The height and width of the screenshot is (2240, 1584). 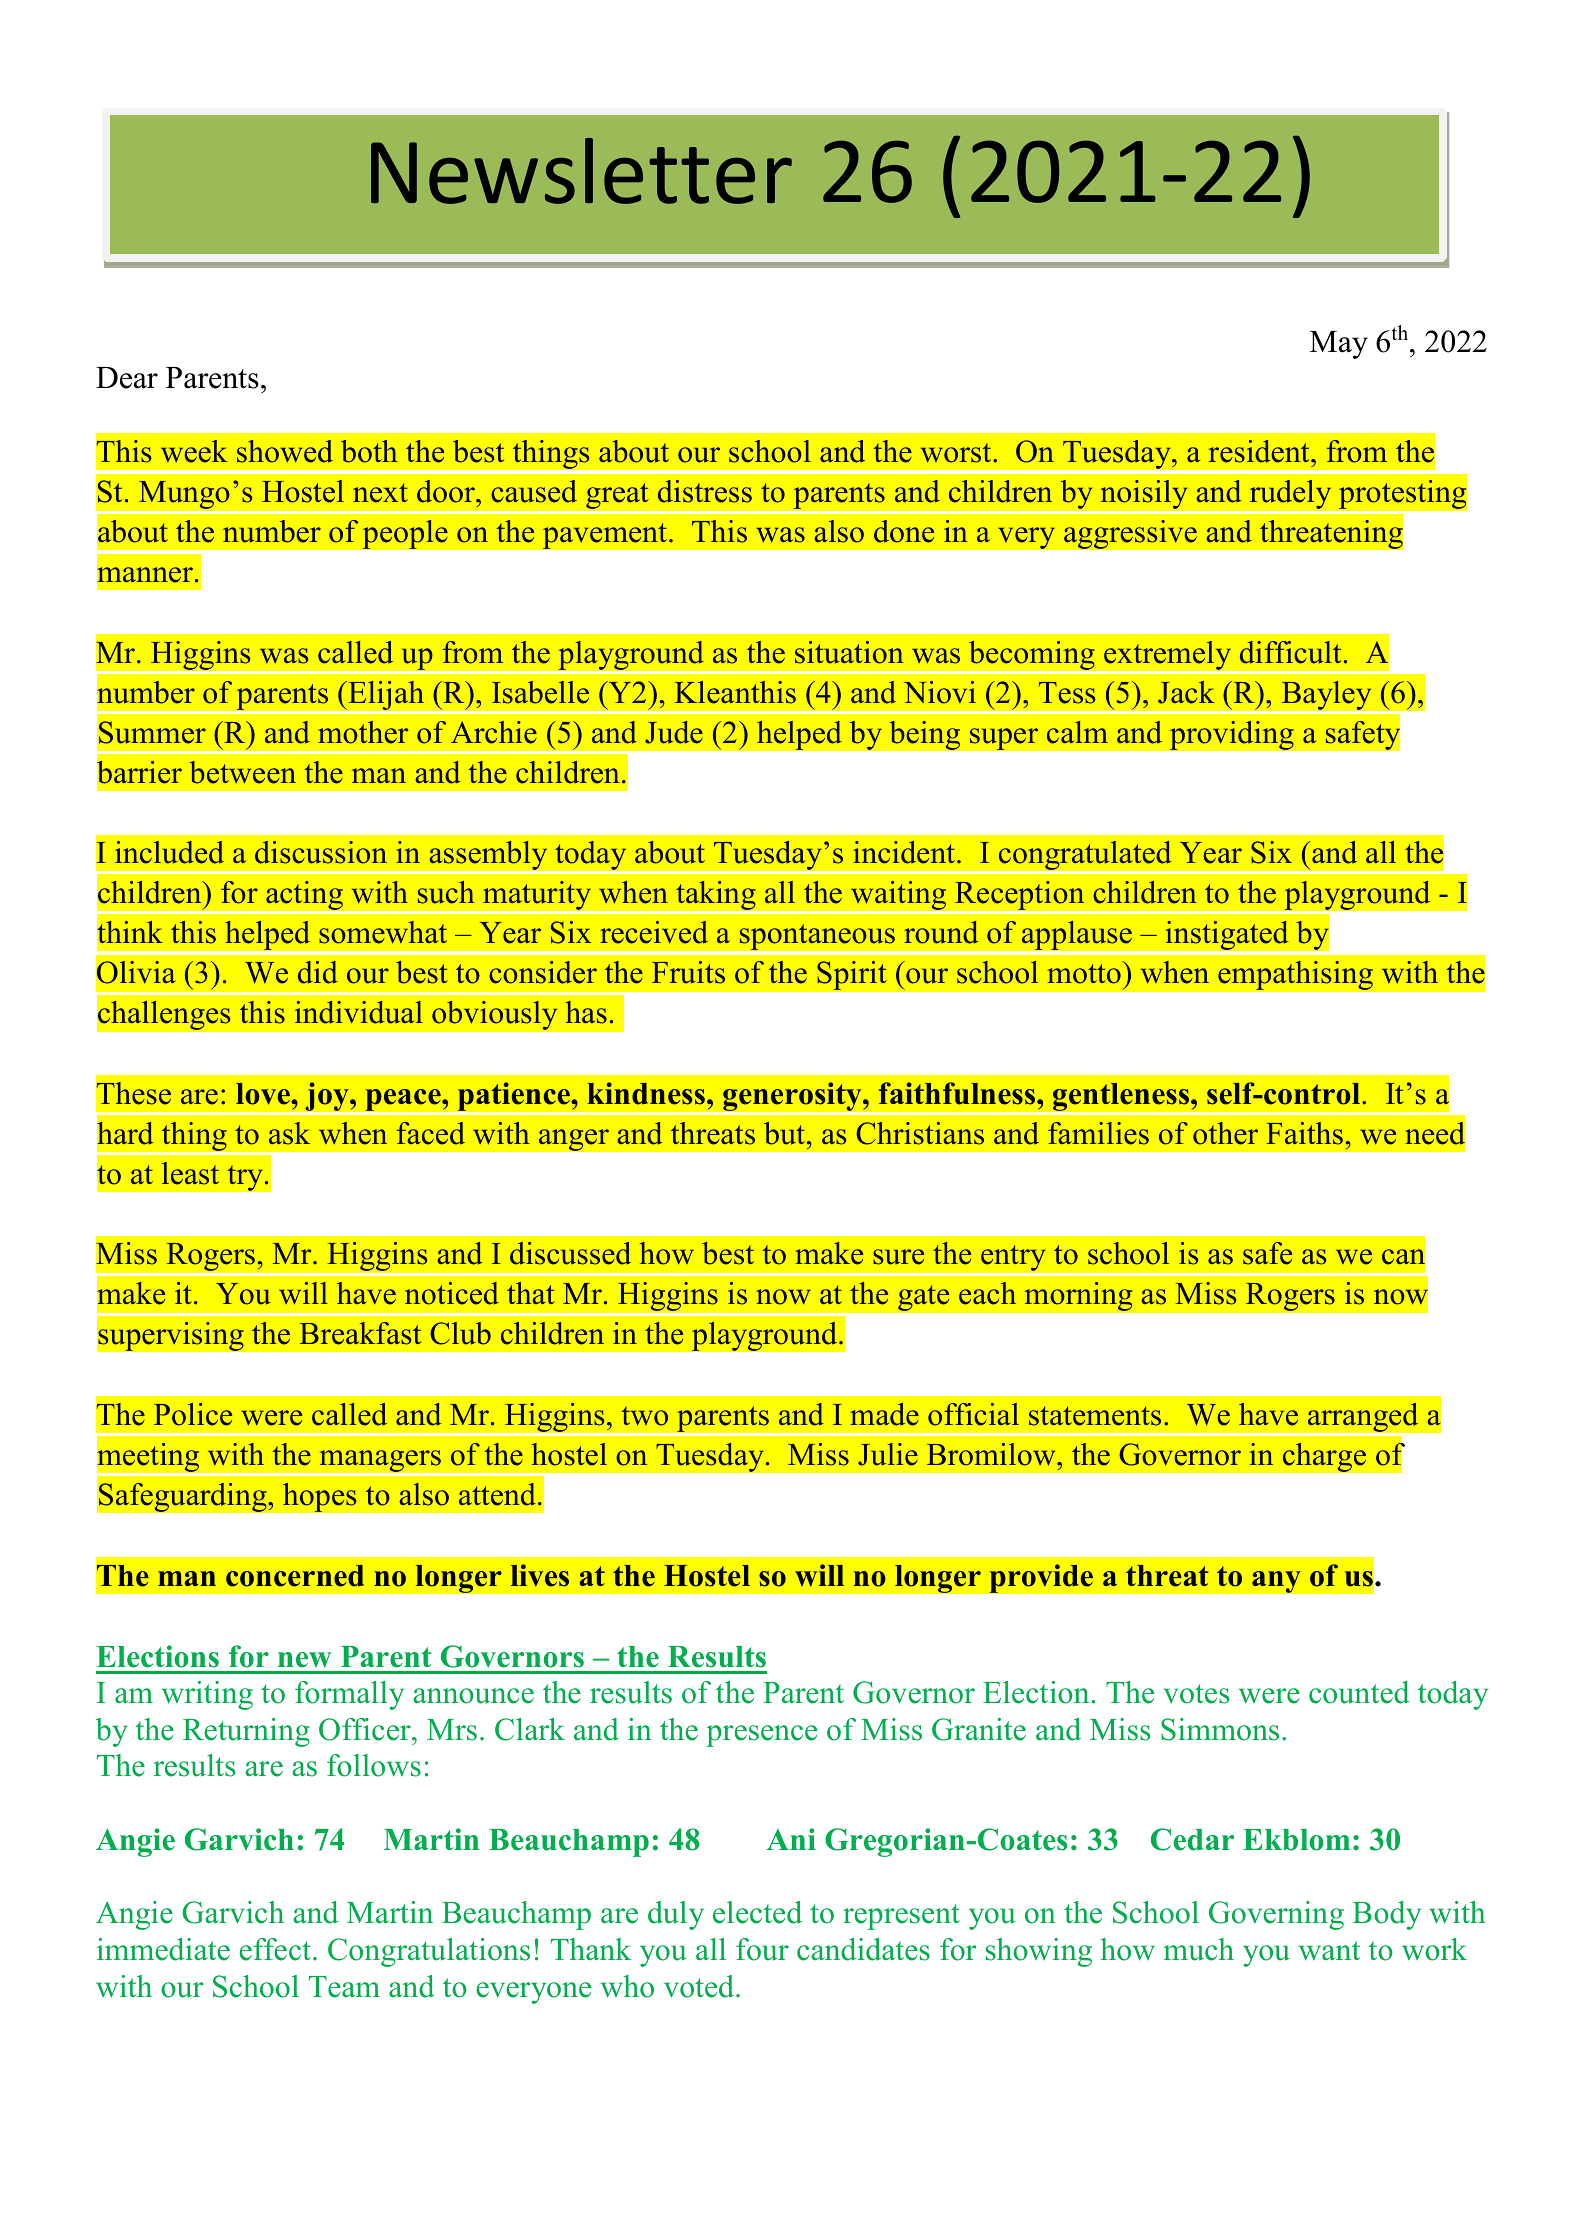 What do you see at coordinates (581, 171) in the screenshot?
I see `Newsletter` at bounding box center [581, 171].
